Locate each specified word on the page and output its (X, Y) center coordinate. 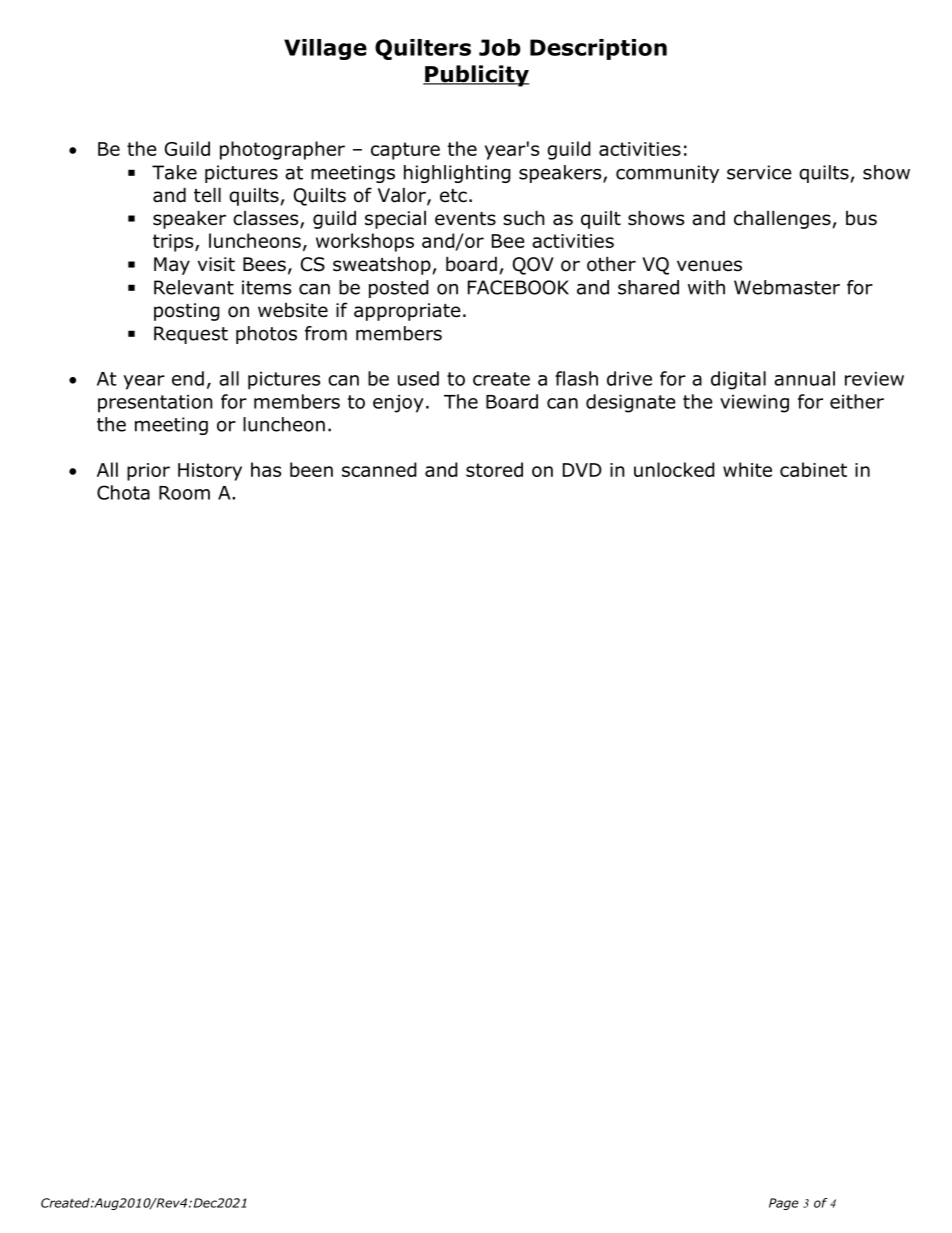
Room (184, 493)
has (266, 469)
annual (804, 378)
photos (266, 335)
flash (576, 378)
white (747, 469)
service (759, 172)
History (210, 472)
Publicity (476, 76)
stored (494, 469)
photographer (282, 150)
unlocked (674, 469)
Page (784, 1204)
